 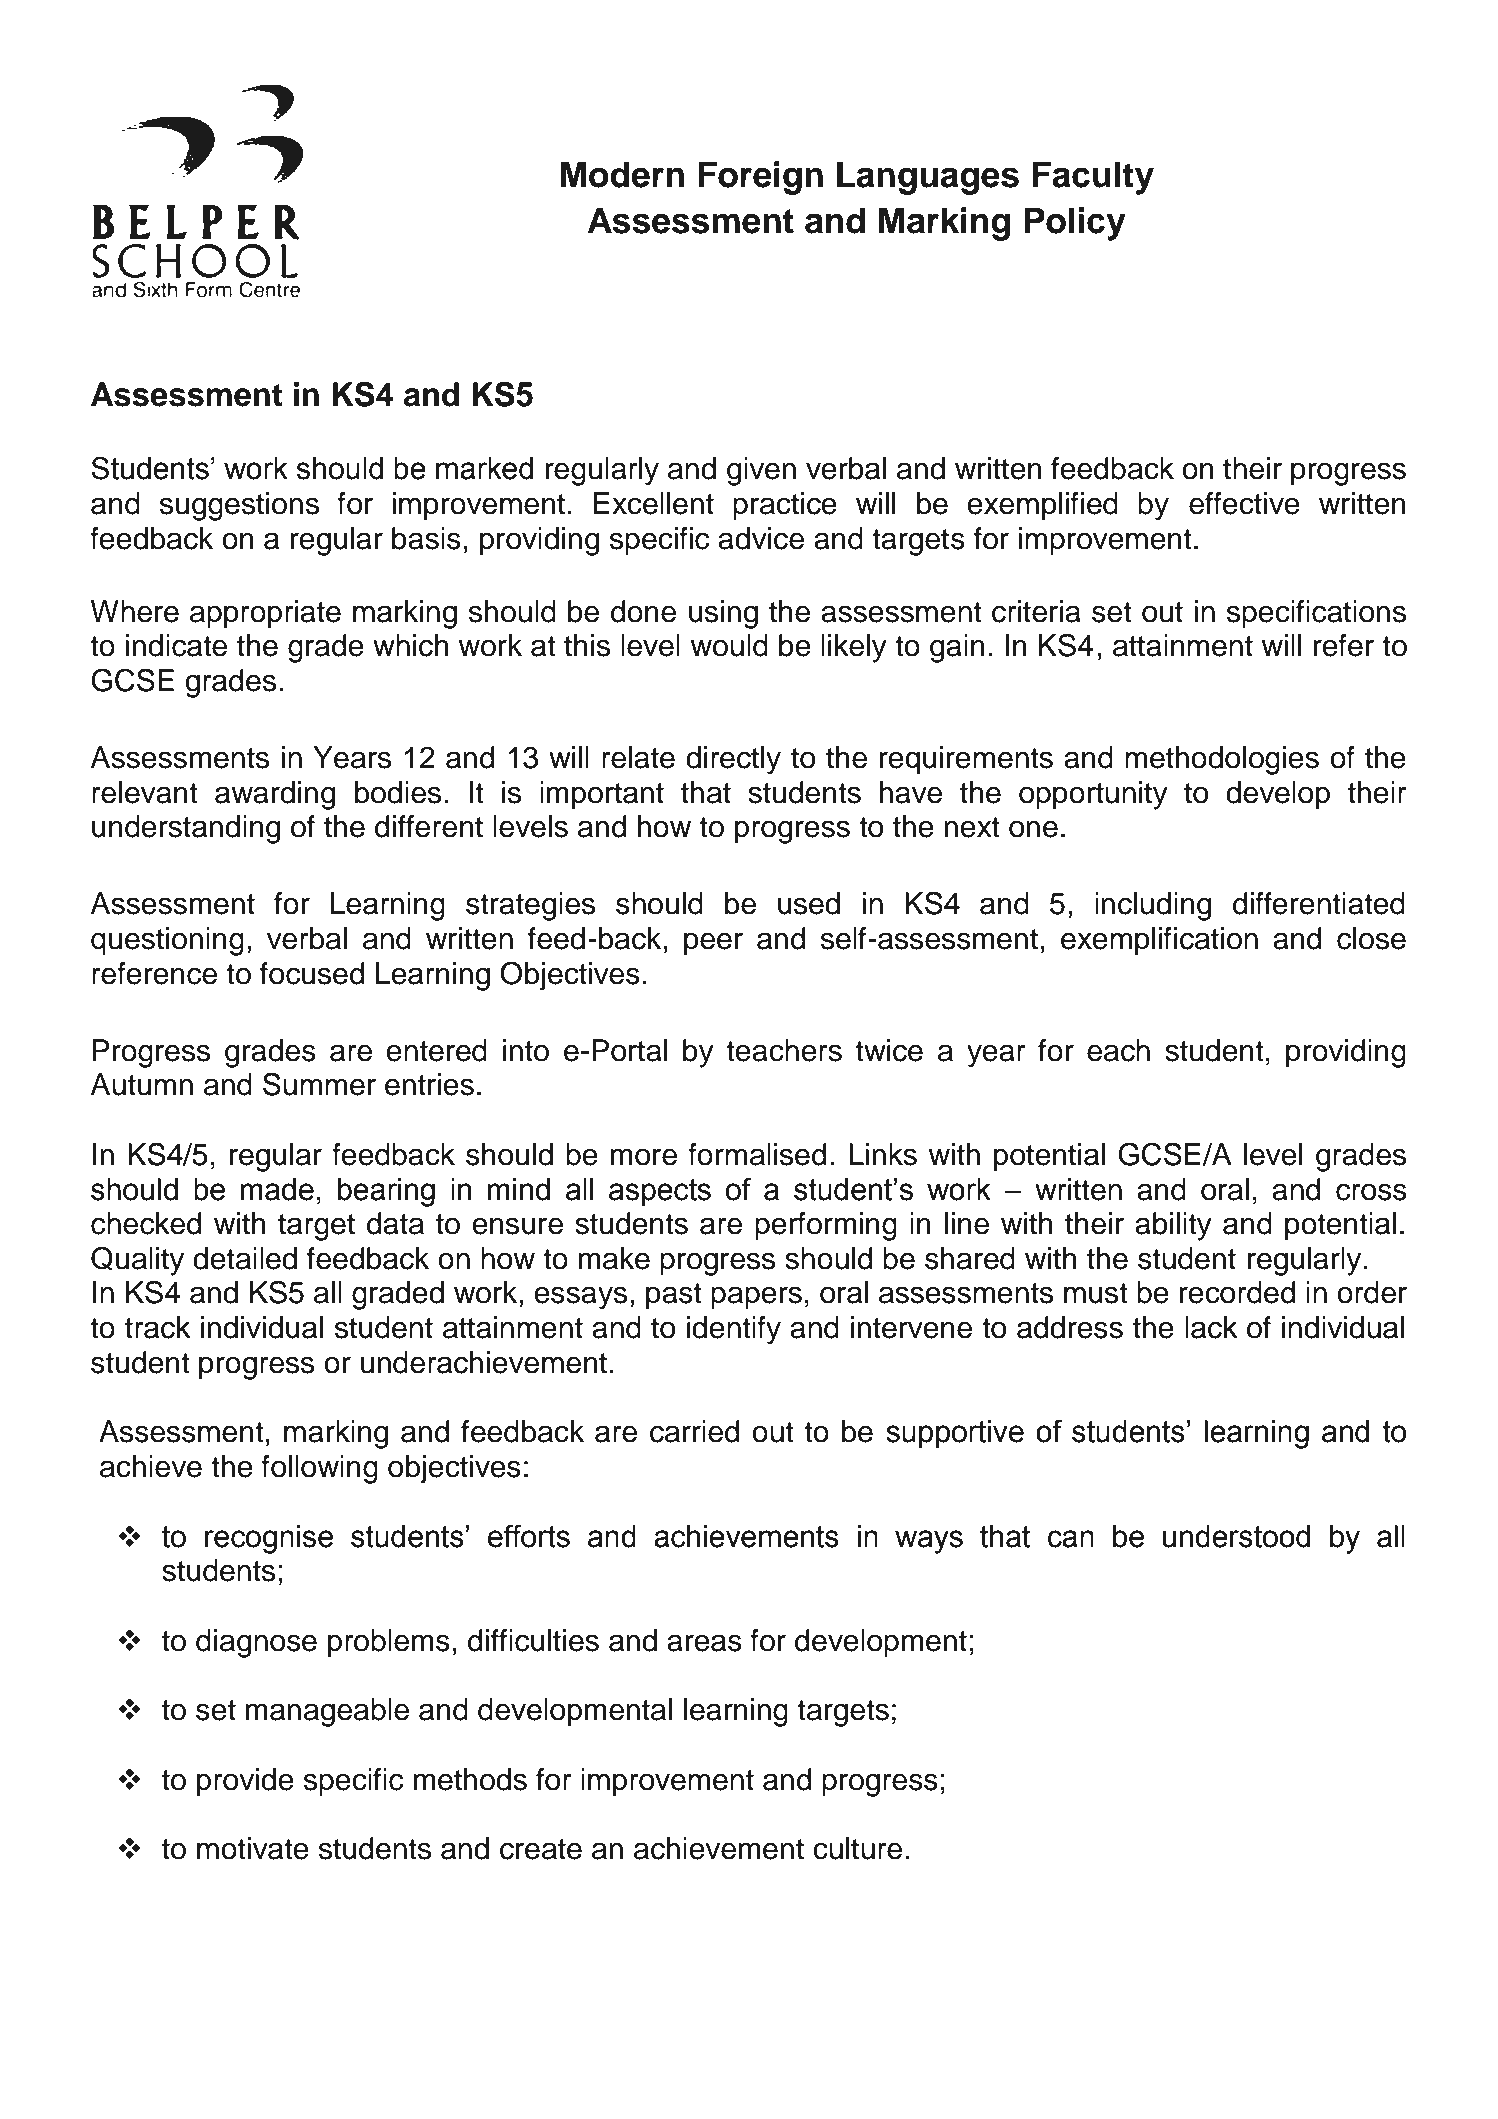 What do you see at coordinates (319, 1469) in the screenshot?
I see `following` at bounding box center [319, 1469].
